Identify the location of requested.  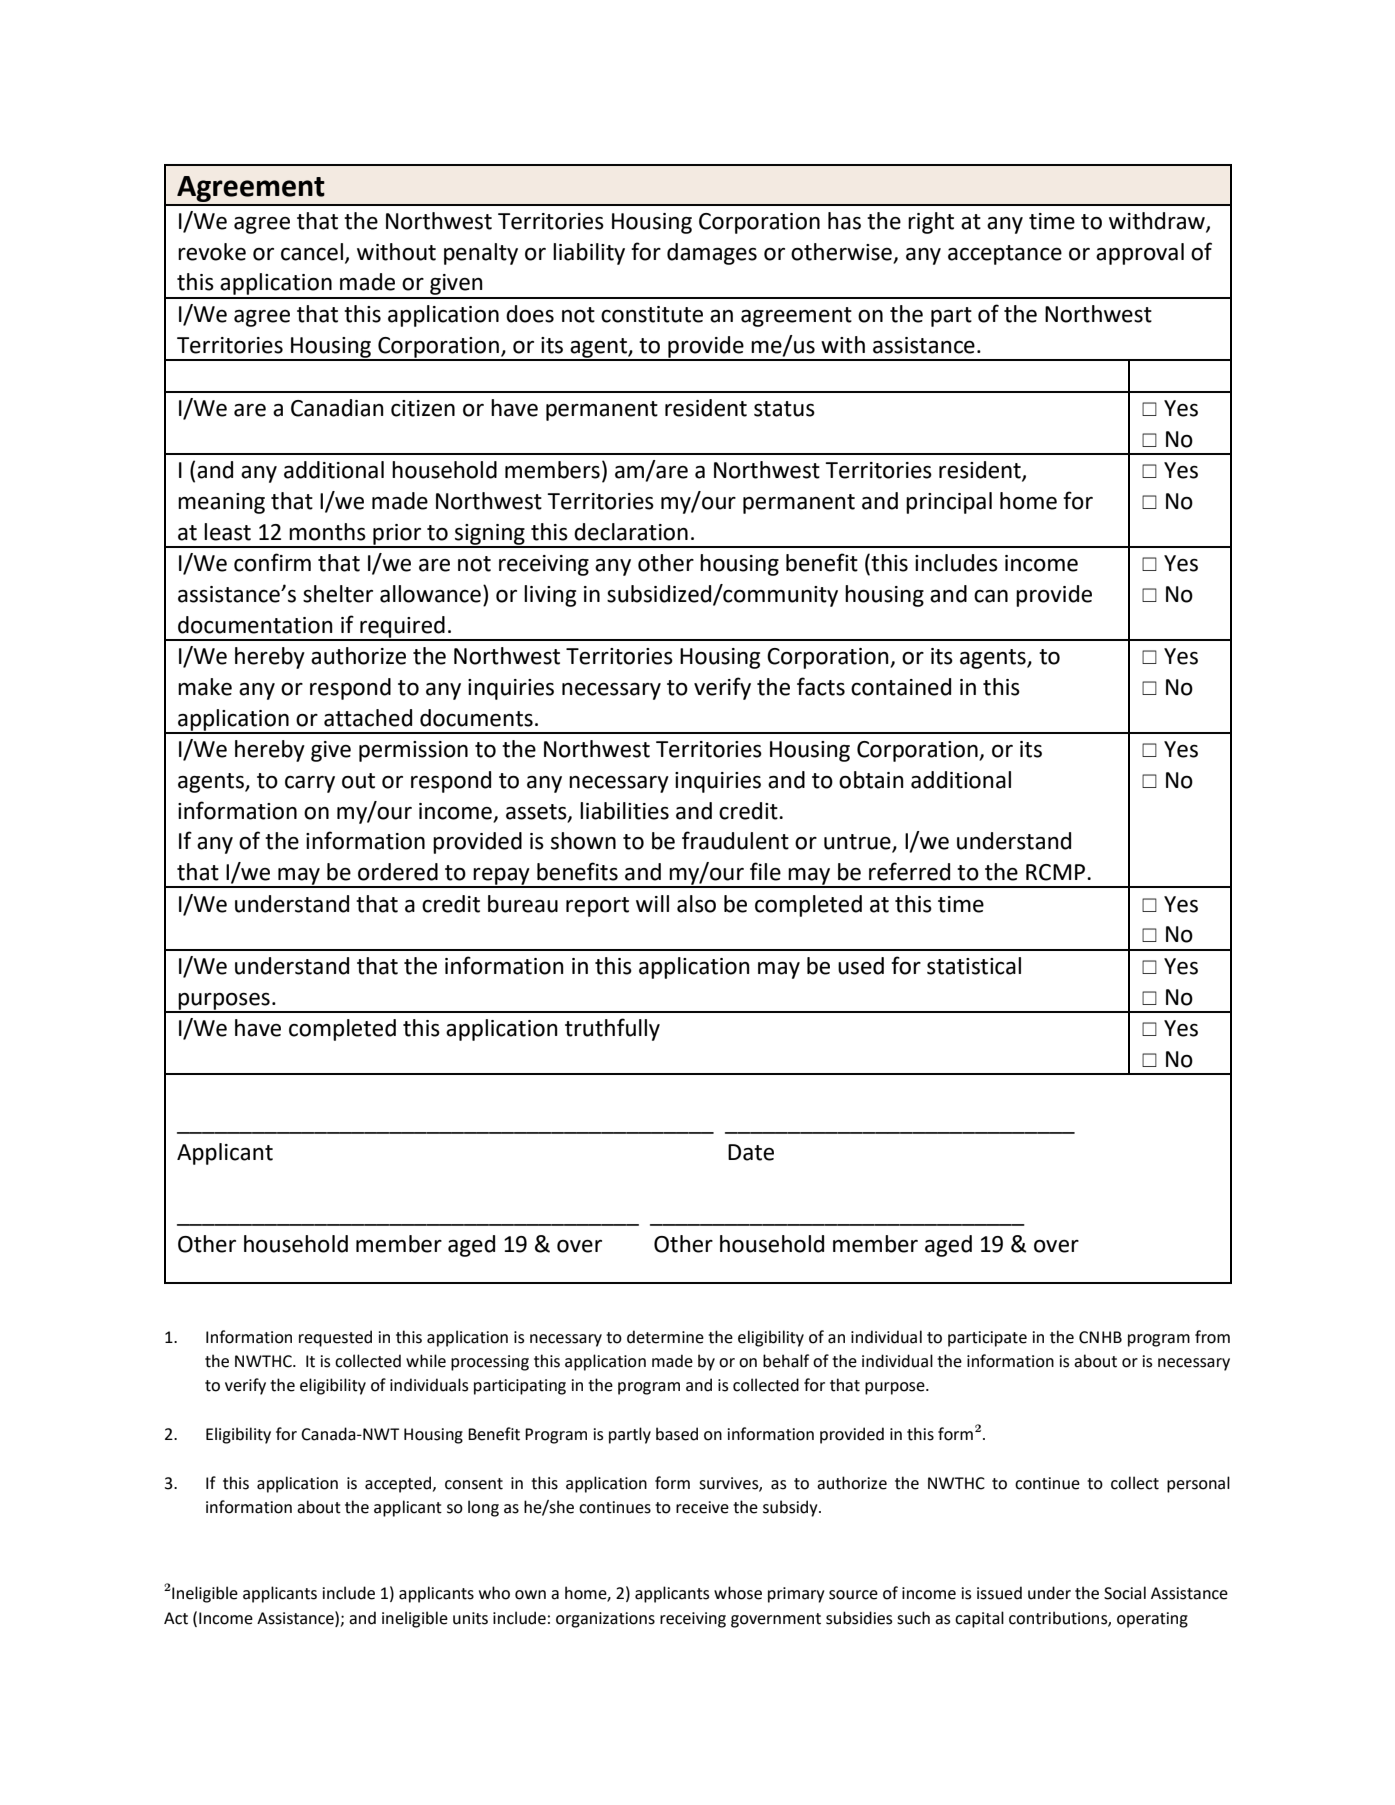
(335, 1338).
